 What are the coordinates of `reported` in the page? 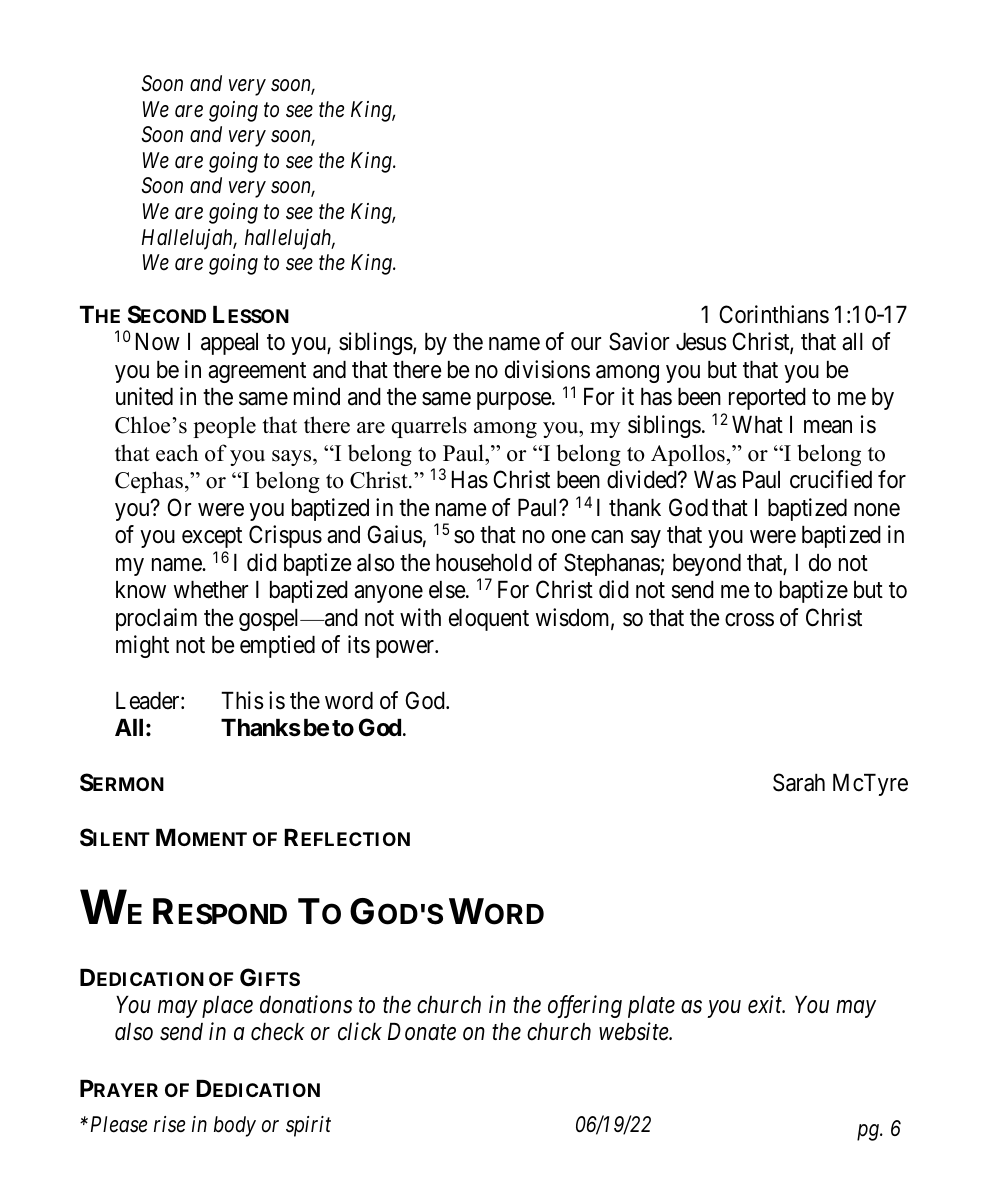 It's located at (767, 399).
